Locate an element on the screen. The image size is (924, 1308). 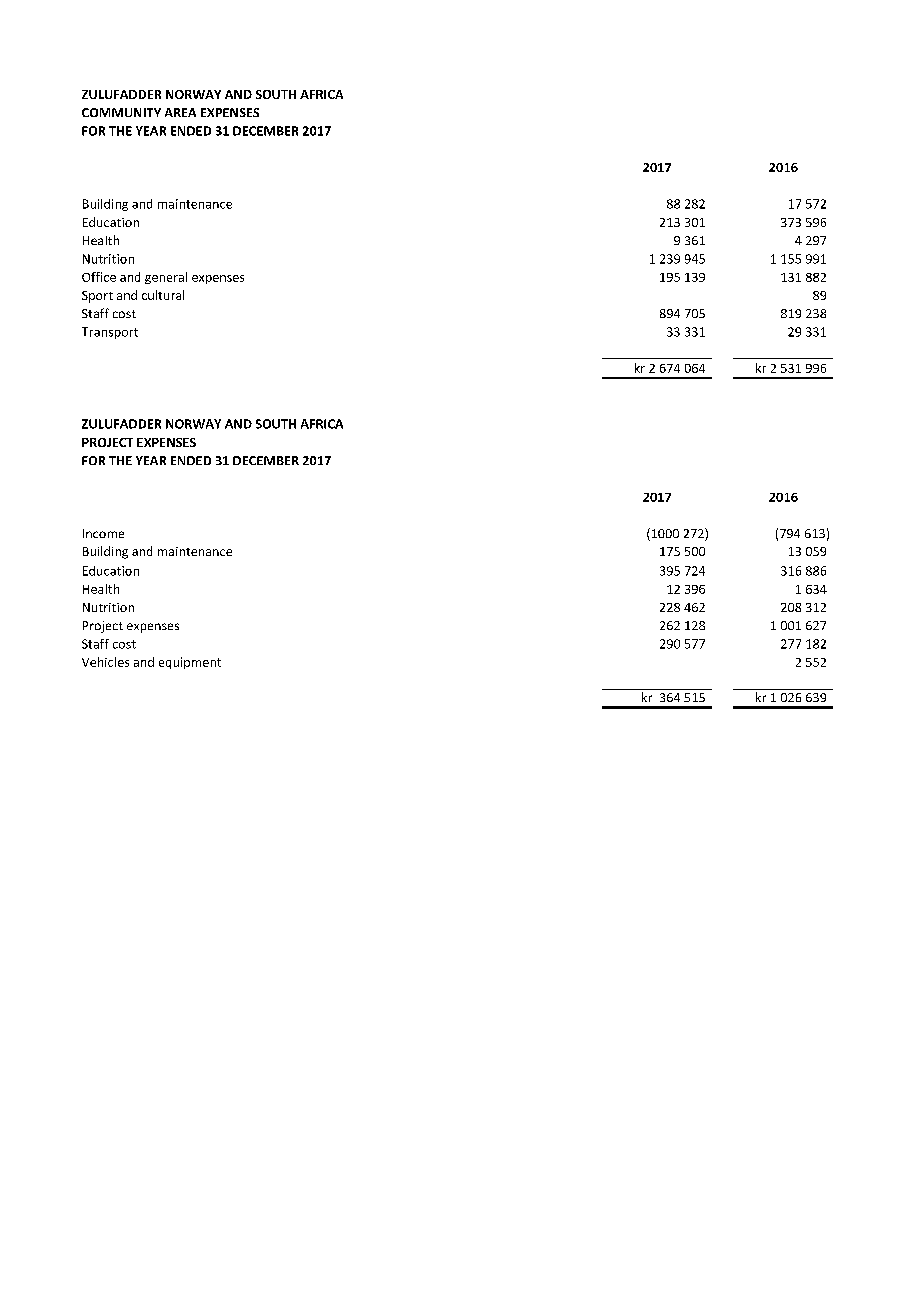
Income is located at coordinates (103, 533).
